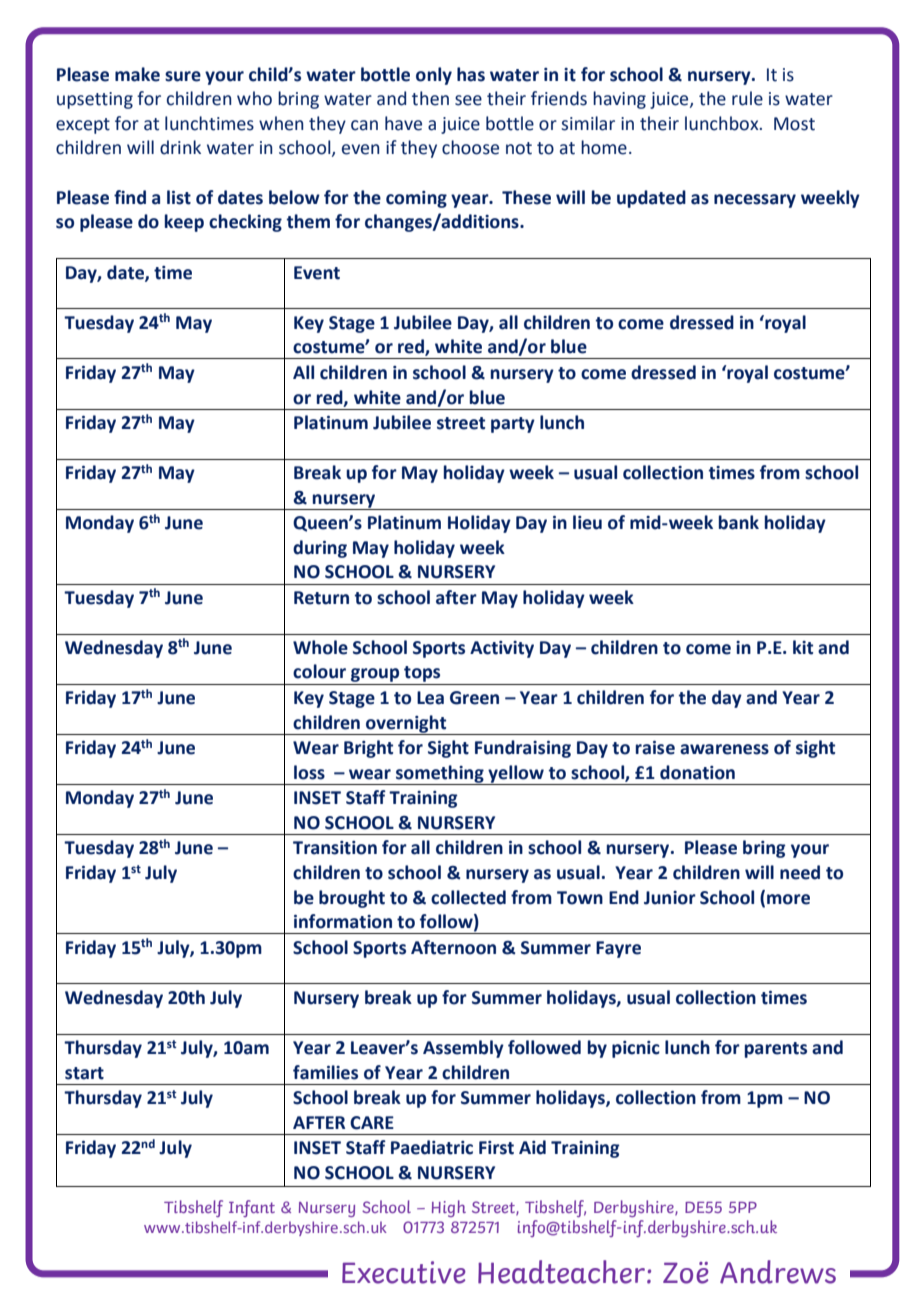 Image resolution: width=924 pixels, height=1308 pixels. What do you see at coordinates (184, 223) in the image?
I see `keep` at bounding box center [184, 223].
